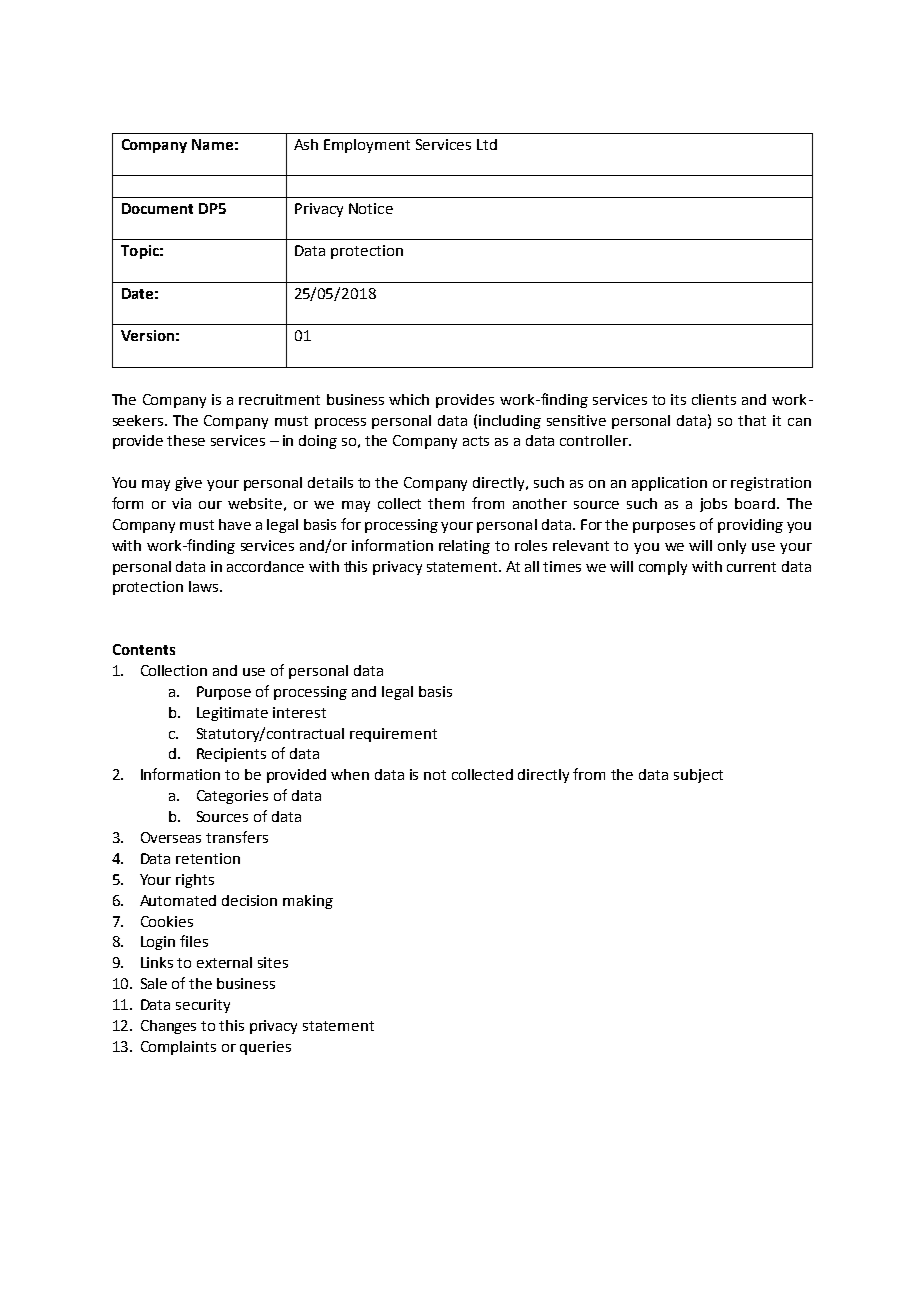 The height and width of the screenshot is (1308, 924). Describe the element at coordinates (203, 1006) in the screenshot. I see `security` at that location.
